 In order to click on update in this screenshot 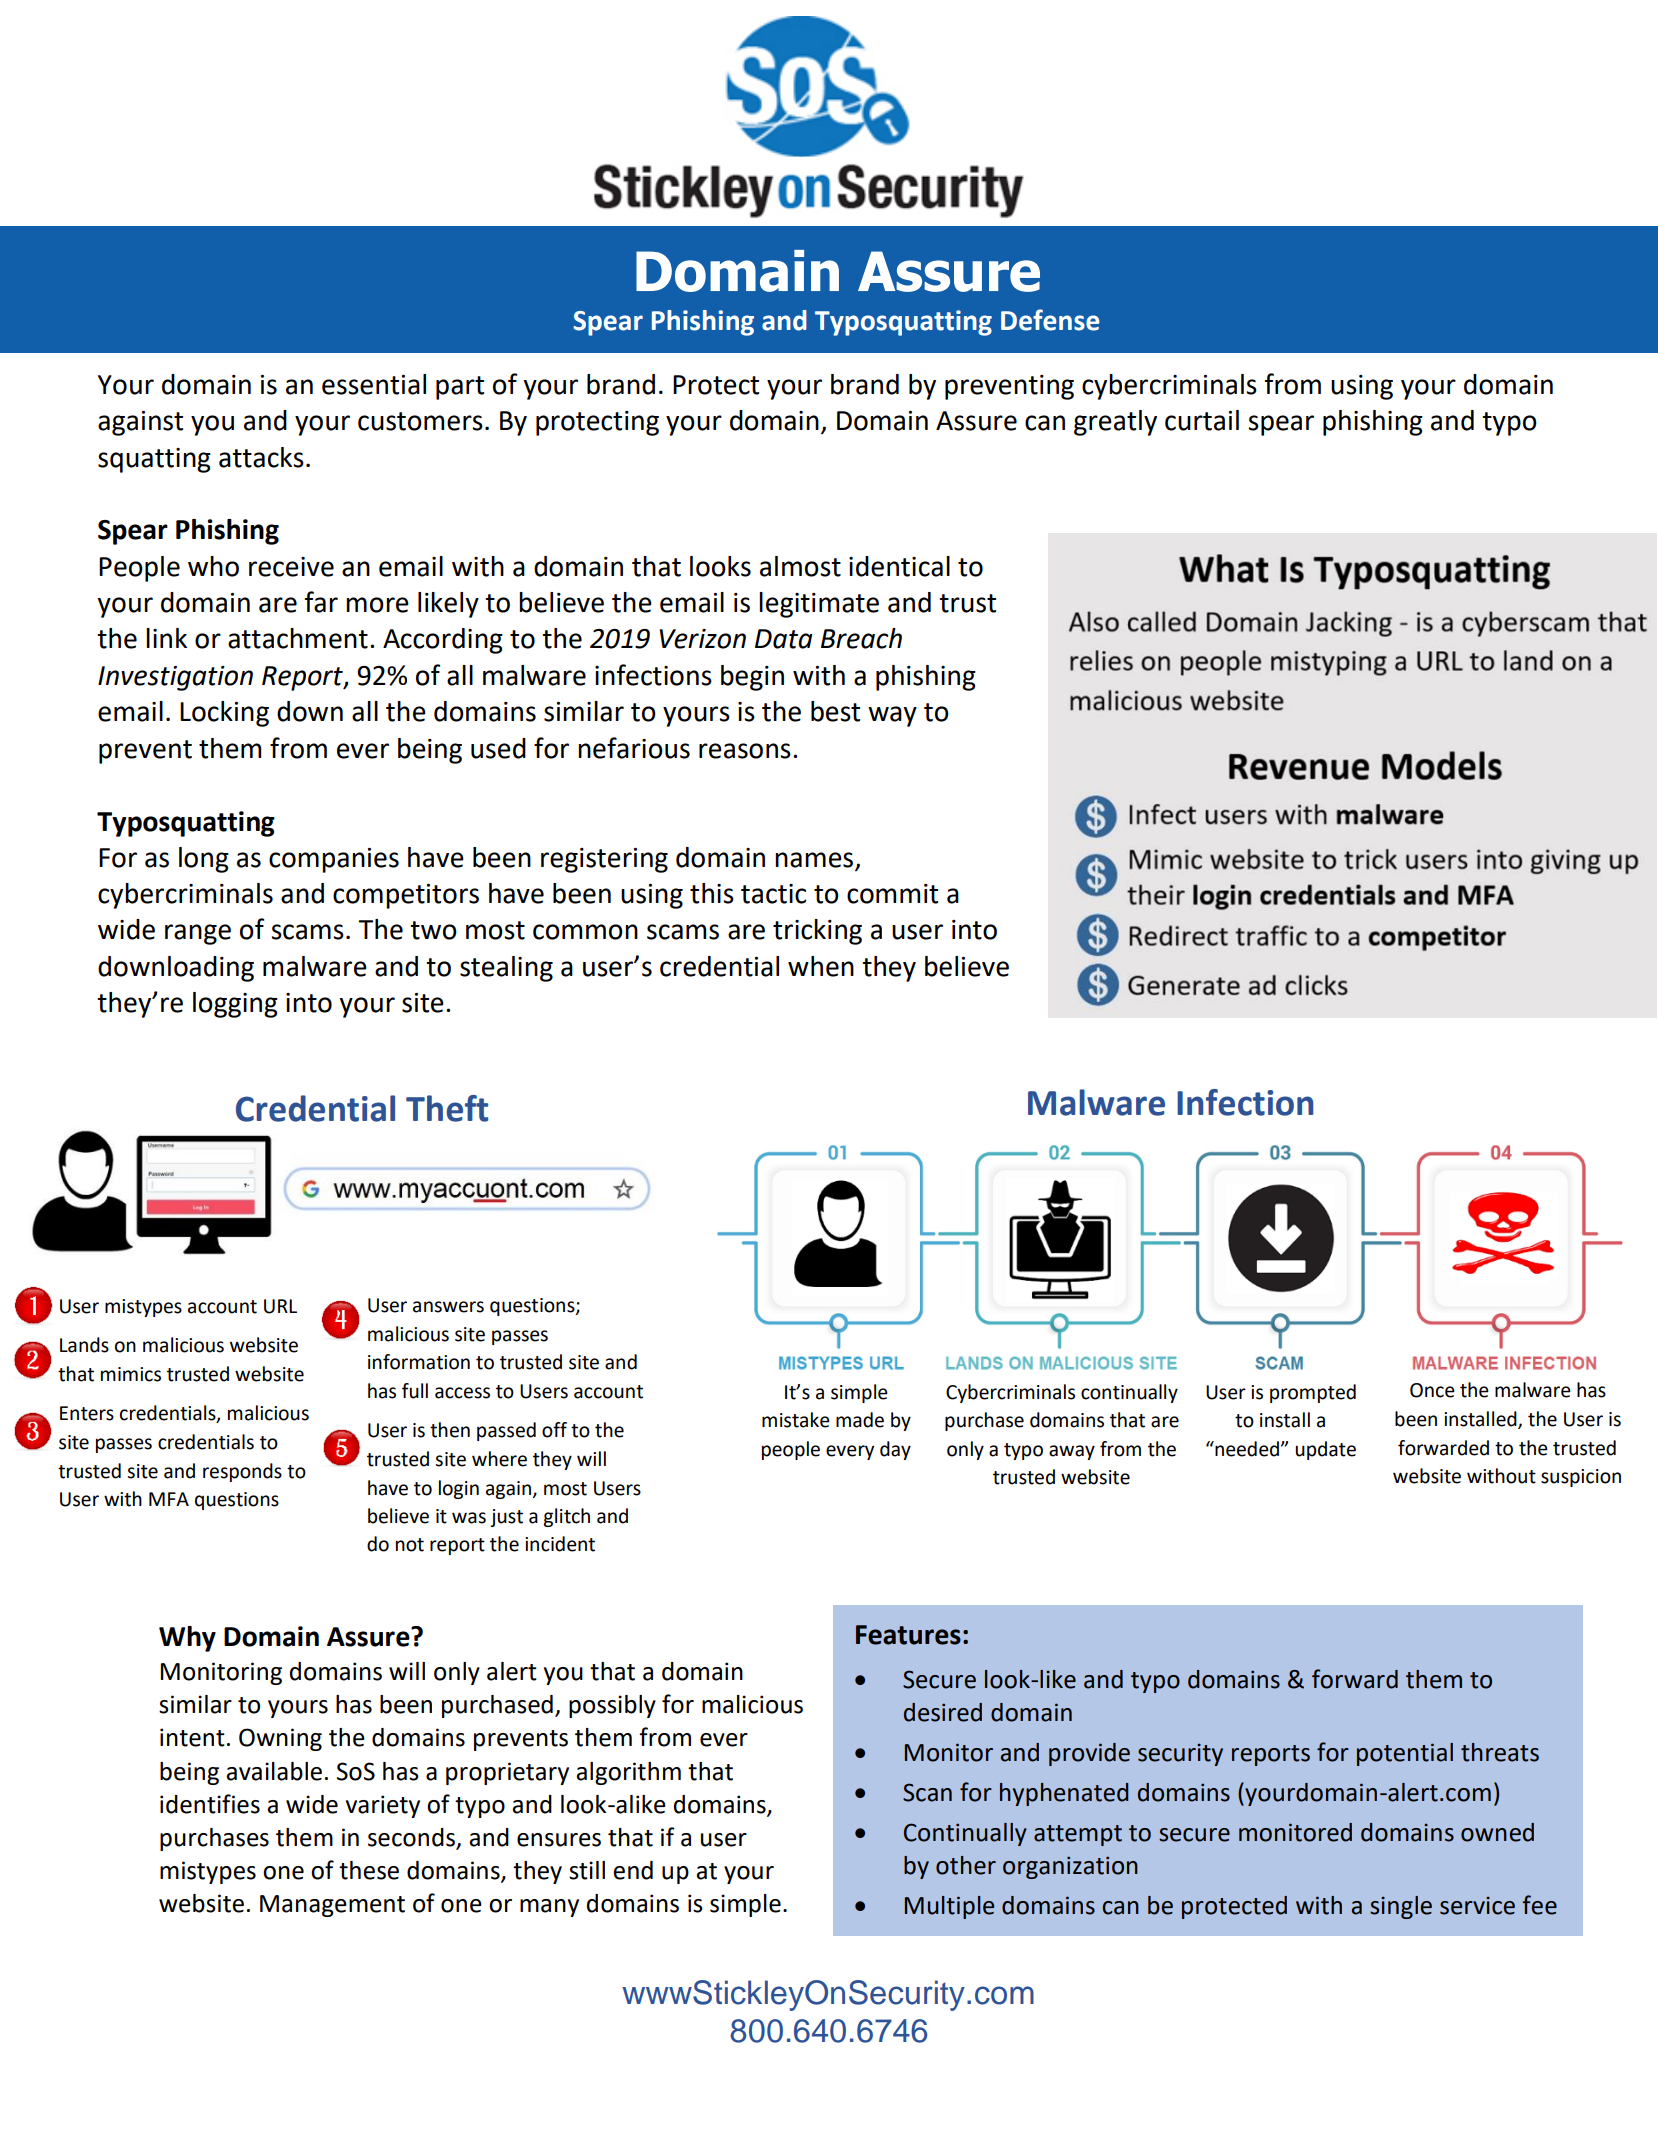, I will do `click(1325, 1450)`.
